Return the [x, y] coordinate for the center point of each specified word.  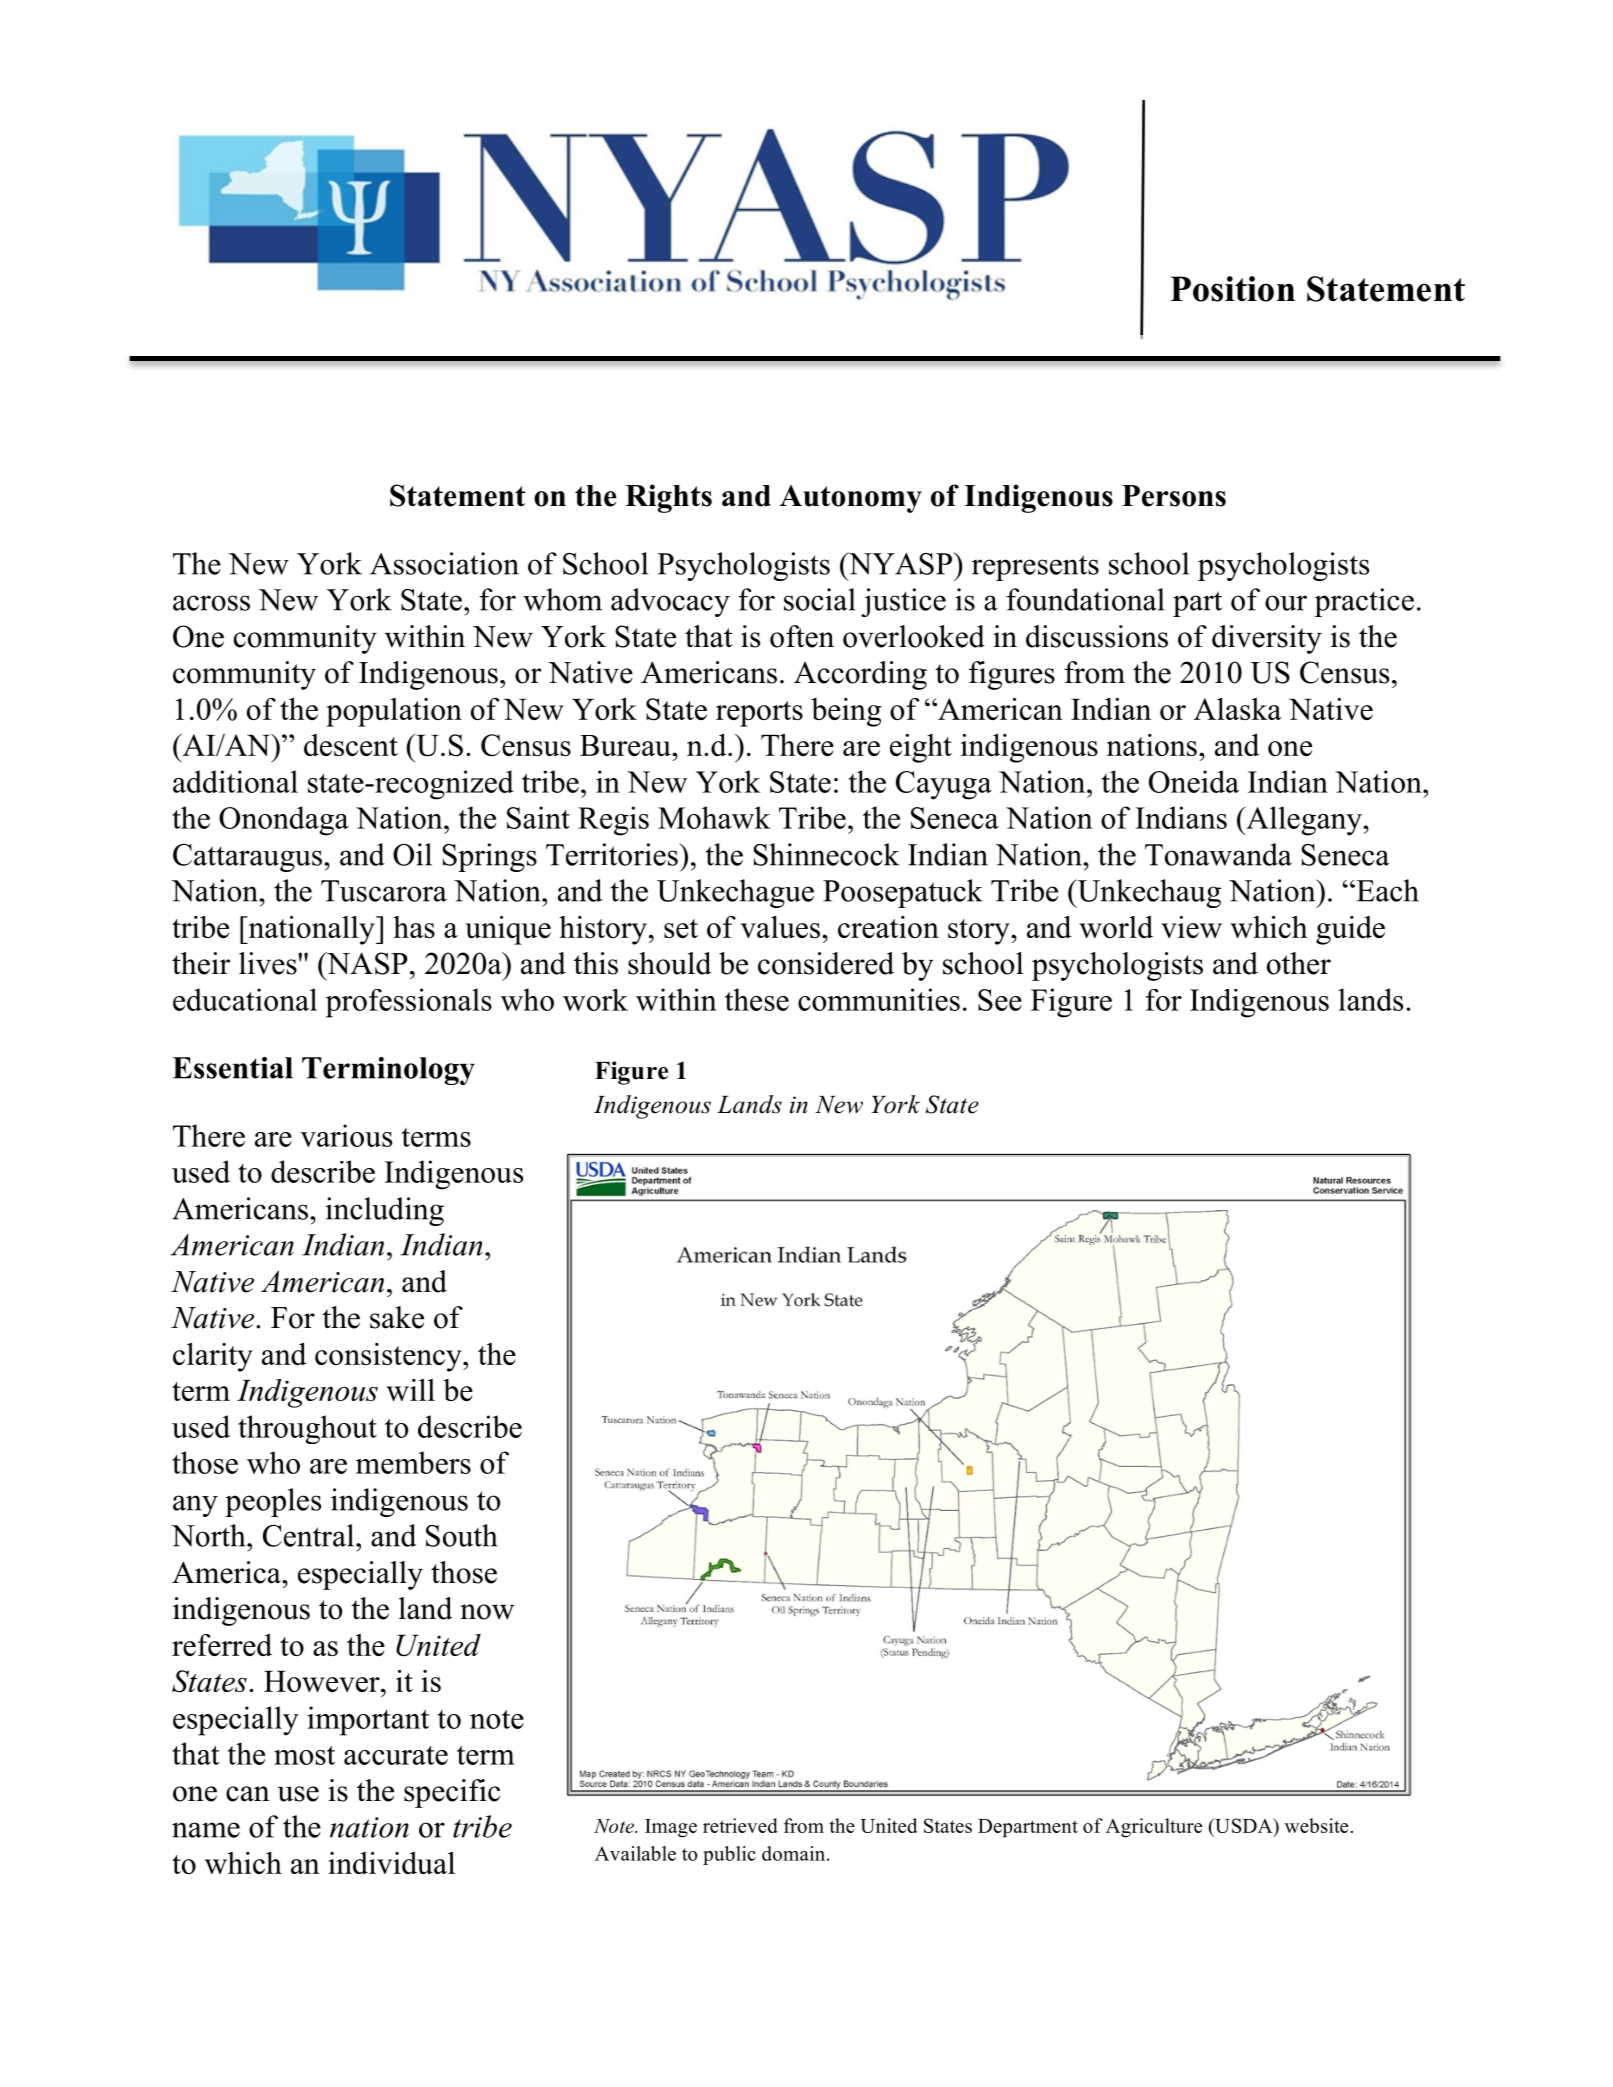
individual [391, 1863]
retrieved [740, 1825]
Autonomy [851, 499]
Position [1232, 289]
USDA [1244, 1827]
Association [444, 563]
